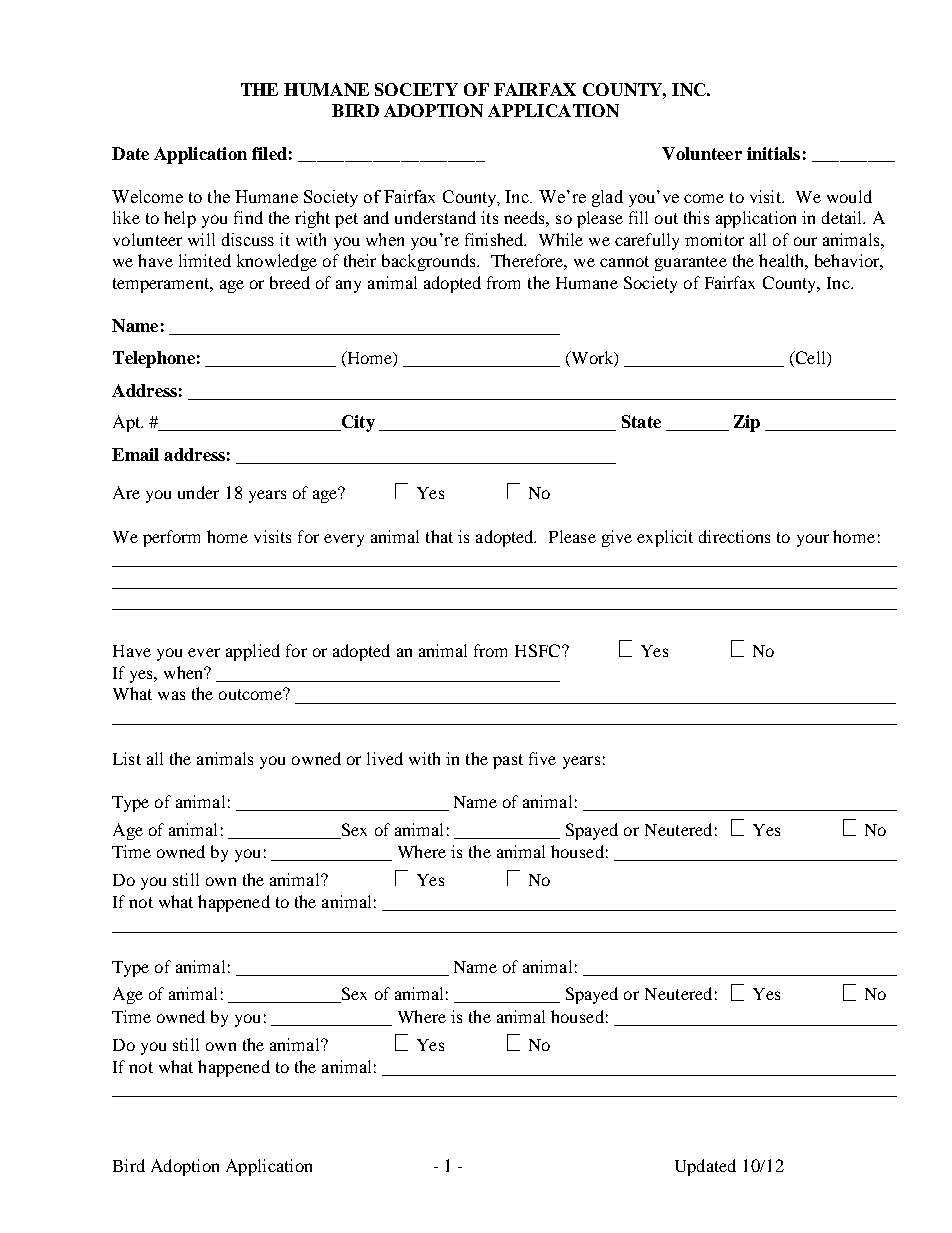 This screenshot has height=1233, width=952. What do you see at coordinates (269, 153) in the screenshot?
I see `filed` at bounding box center [269, 153].
